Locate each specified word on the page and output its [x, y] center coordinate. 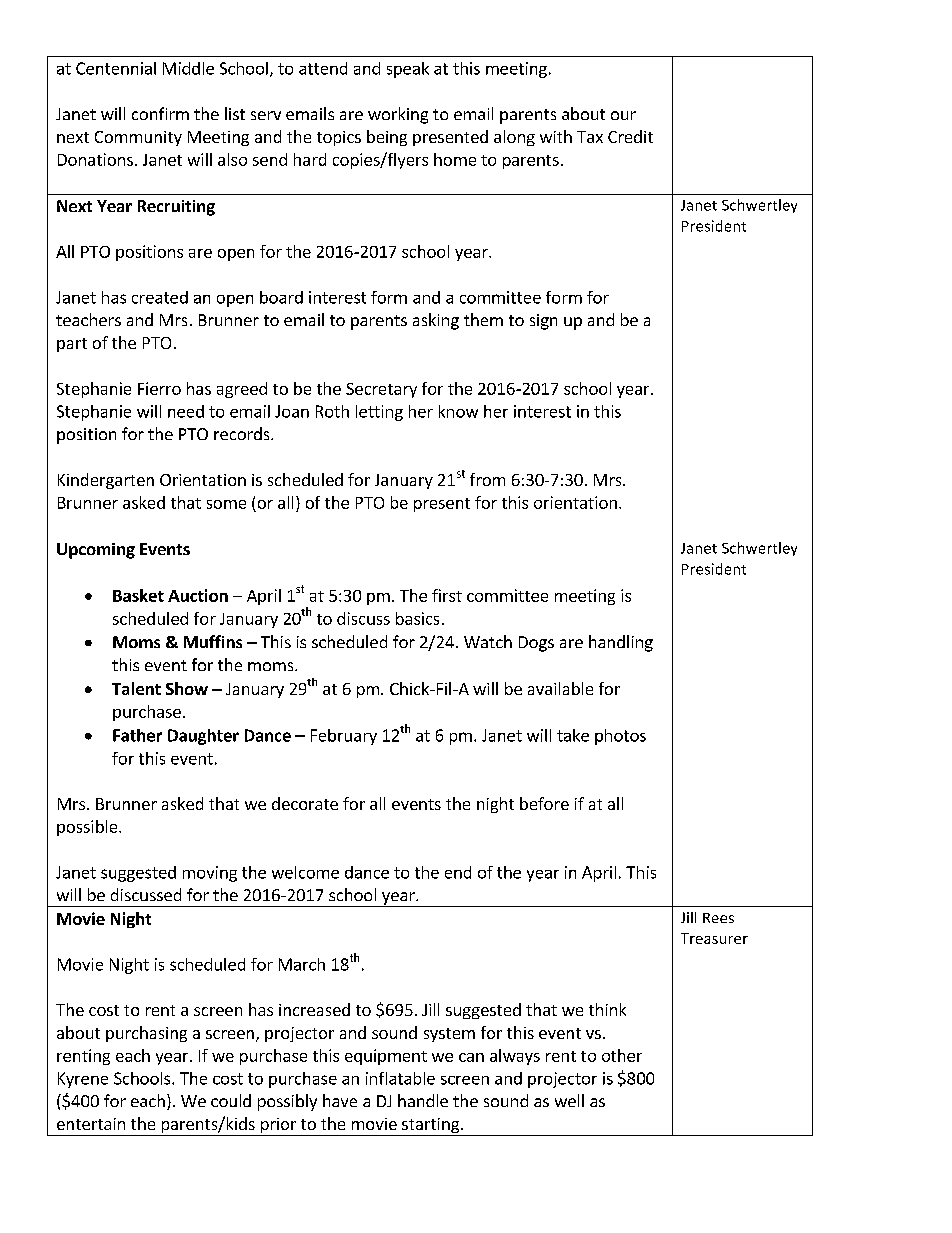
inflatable [400, 1078]
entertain [91, 1124]
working [398, 115]
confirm [160, 113]
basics [417, 618]
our [623, 115]
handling [621, 643]
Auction [198, 595]
